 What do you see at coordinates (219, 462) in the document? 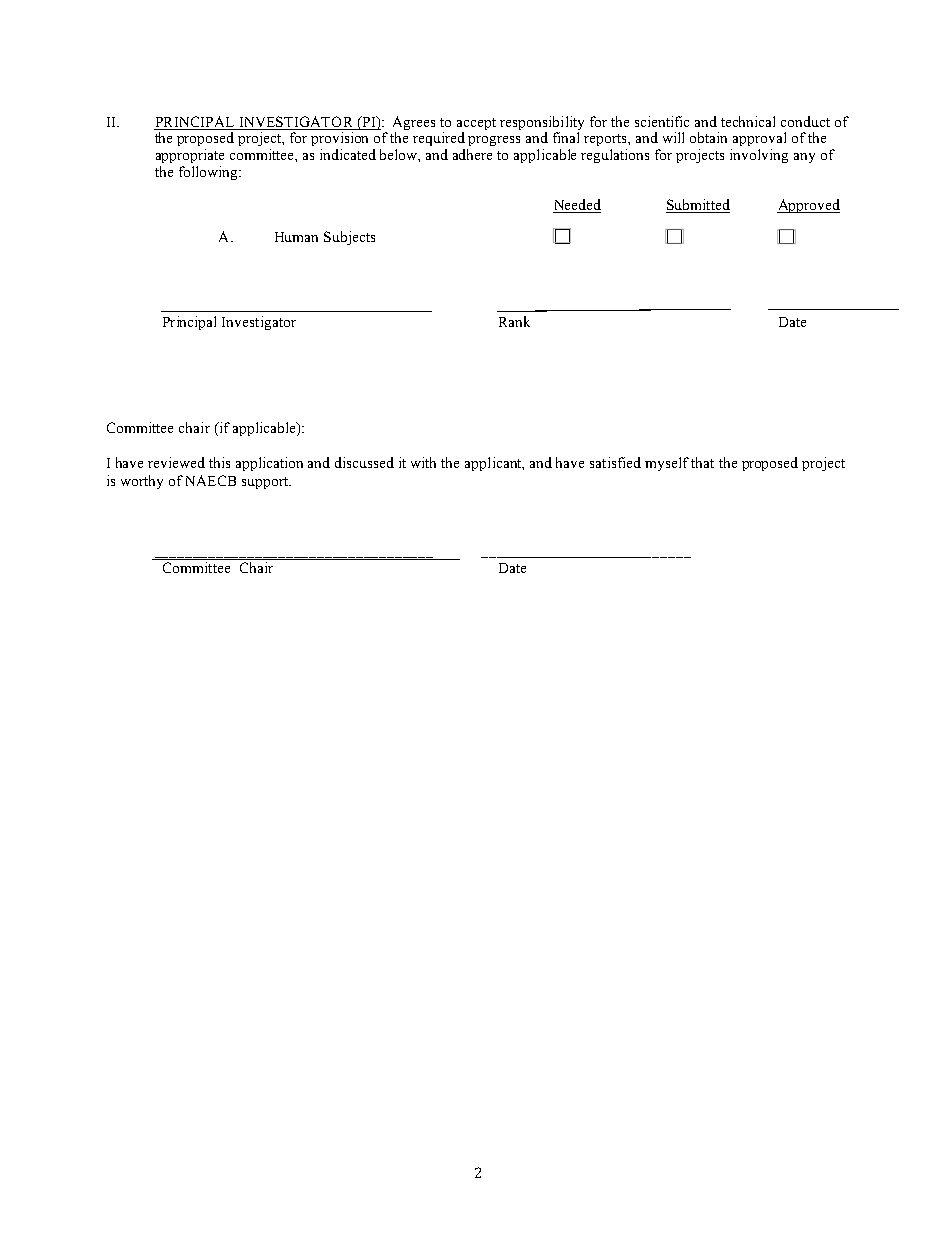
I see `this` at bounding box center [219, 462].
